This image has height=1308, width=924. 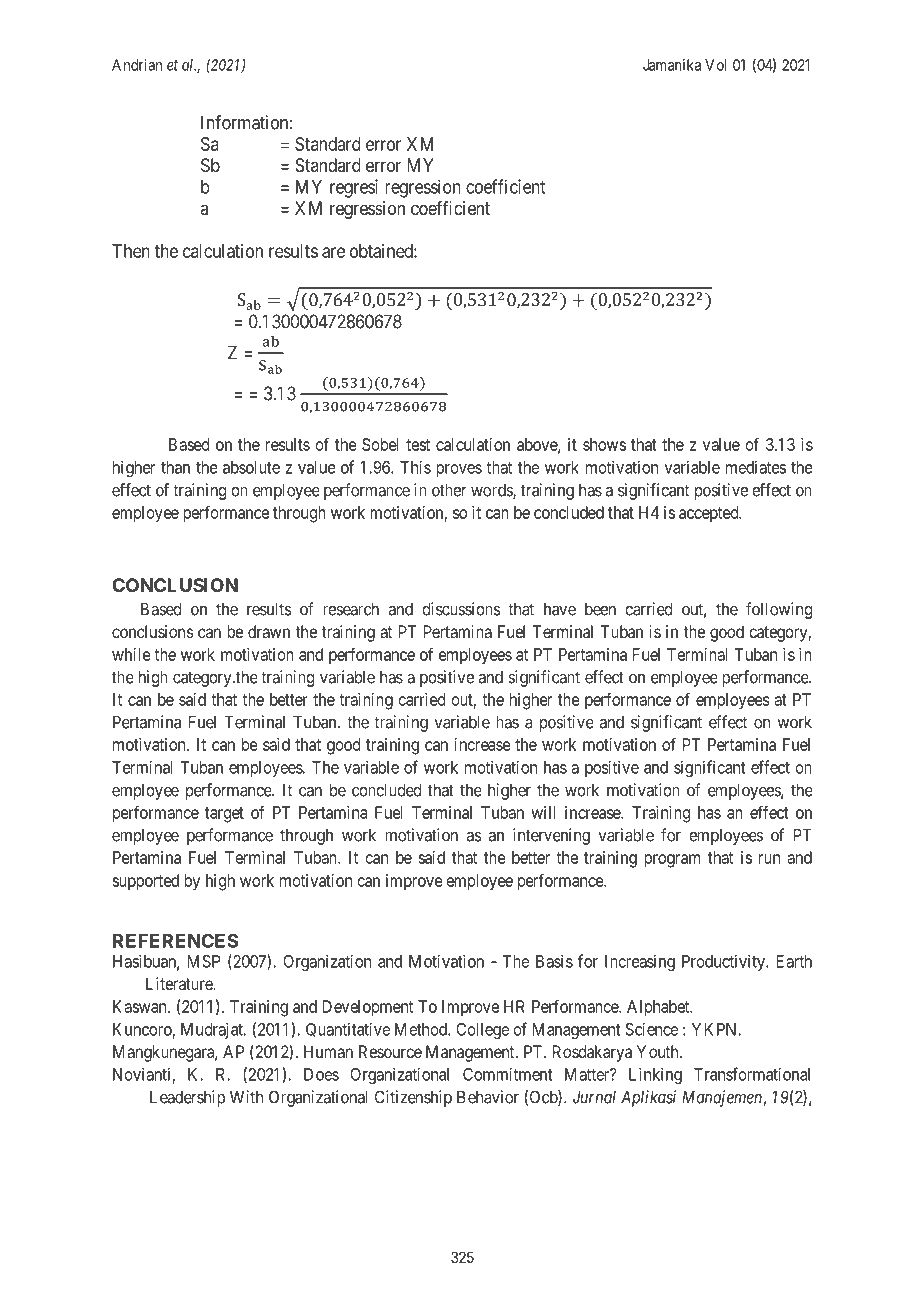 I want to click on test, so click(x=418, y=445).
